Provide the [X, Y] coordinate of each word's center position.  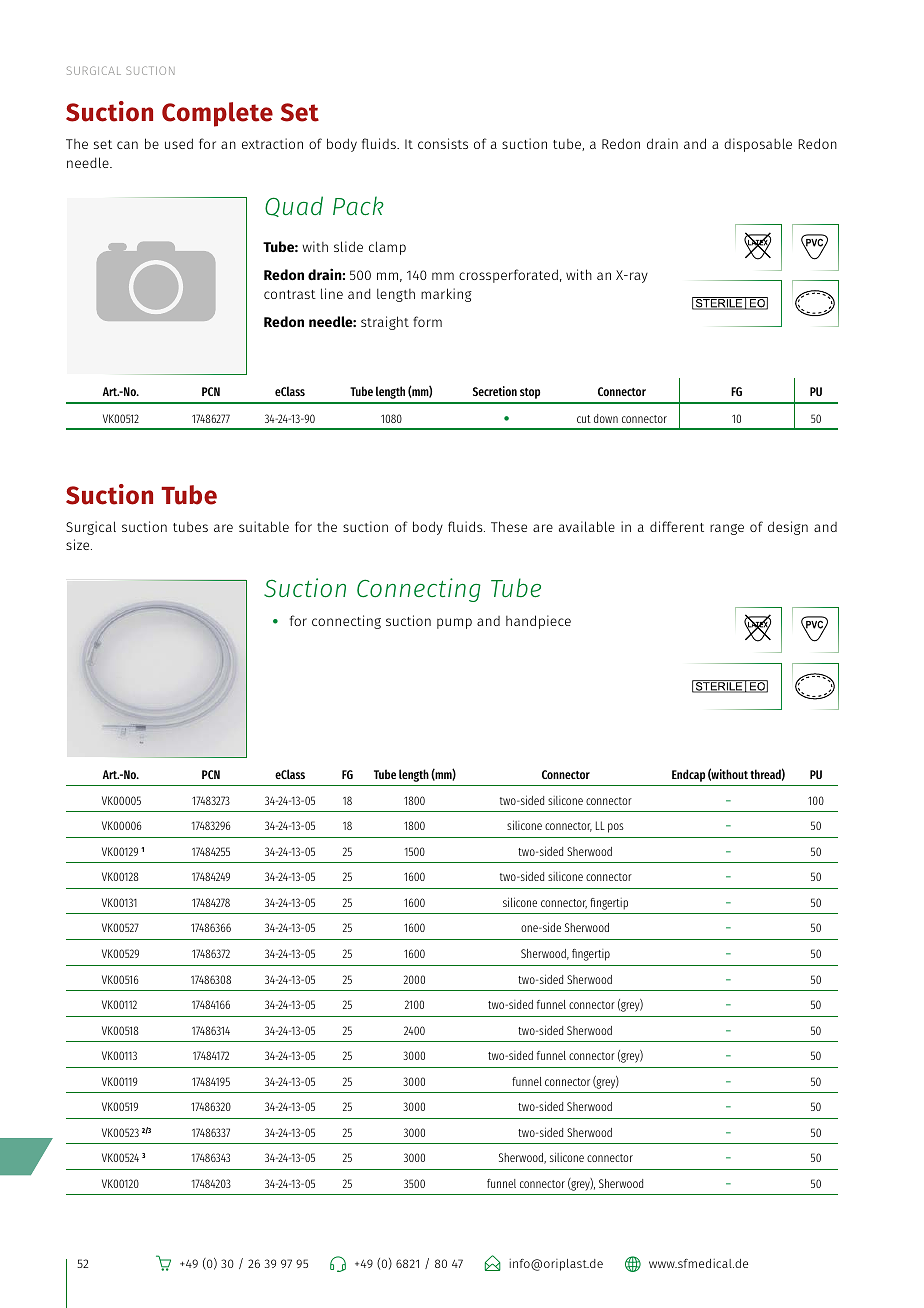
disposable [758, 145]
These [509, 526]
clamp [387, 248]
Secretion [495, 391]
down [606, 418]
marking [446, 295]
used [179, 143]
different [677, 526]
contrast [290, 294]
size [79, 544]
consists [443, 143]
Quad [294, 206]
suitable [264, 526]
